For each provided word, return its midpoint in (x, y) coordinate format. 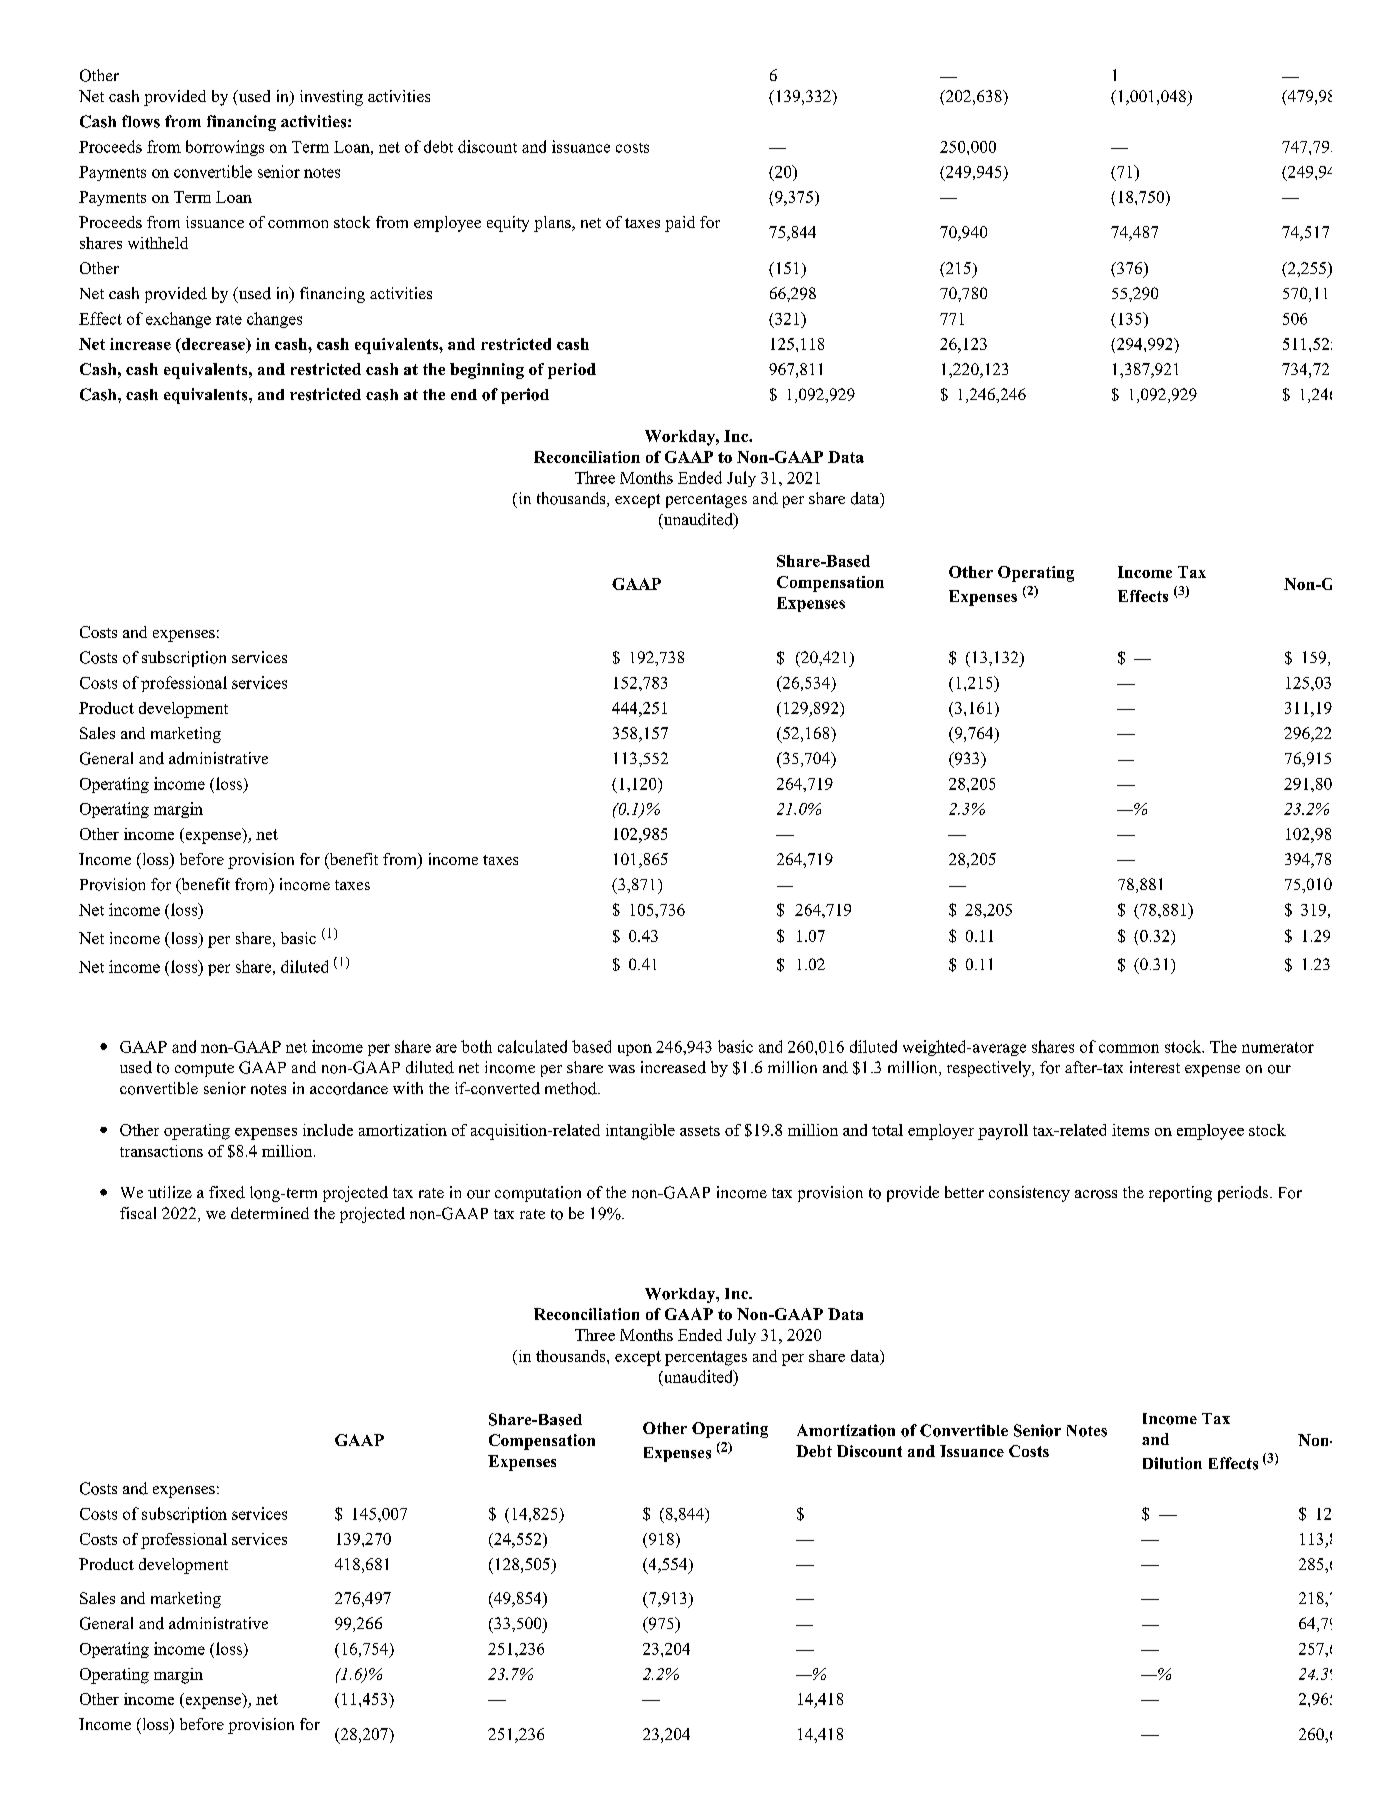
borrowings (225, 148)
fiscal (138, 1213)
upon (635, 1050)
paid (680, 224)
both (476, 1046)
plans (553, 224)
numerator (1278, 1047)
